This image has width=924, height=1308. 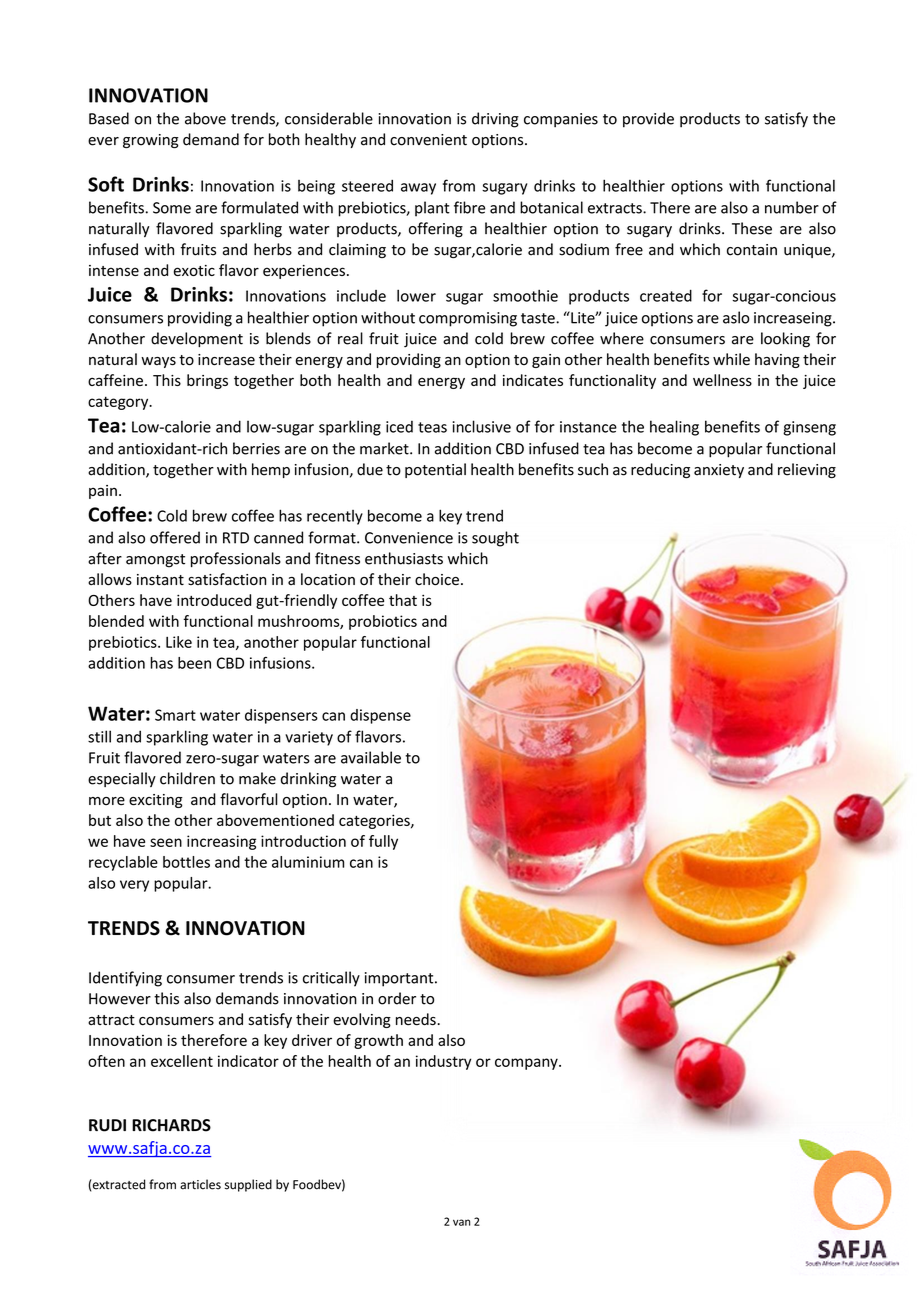 What do you see at coordinates (207, 381) in the image?
I see `brings` at bounding box center [207, 381].
